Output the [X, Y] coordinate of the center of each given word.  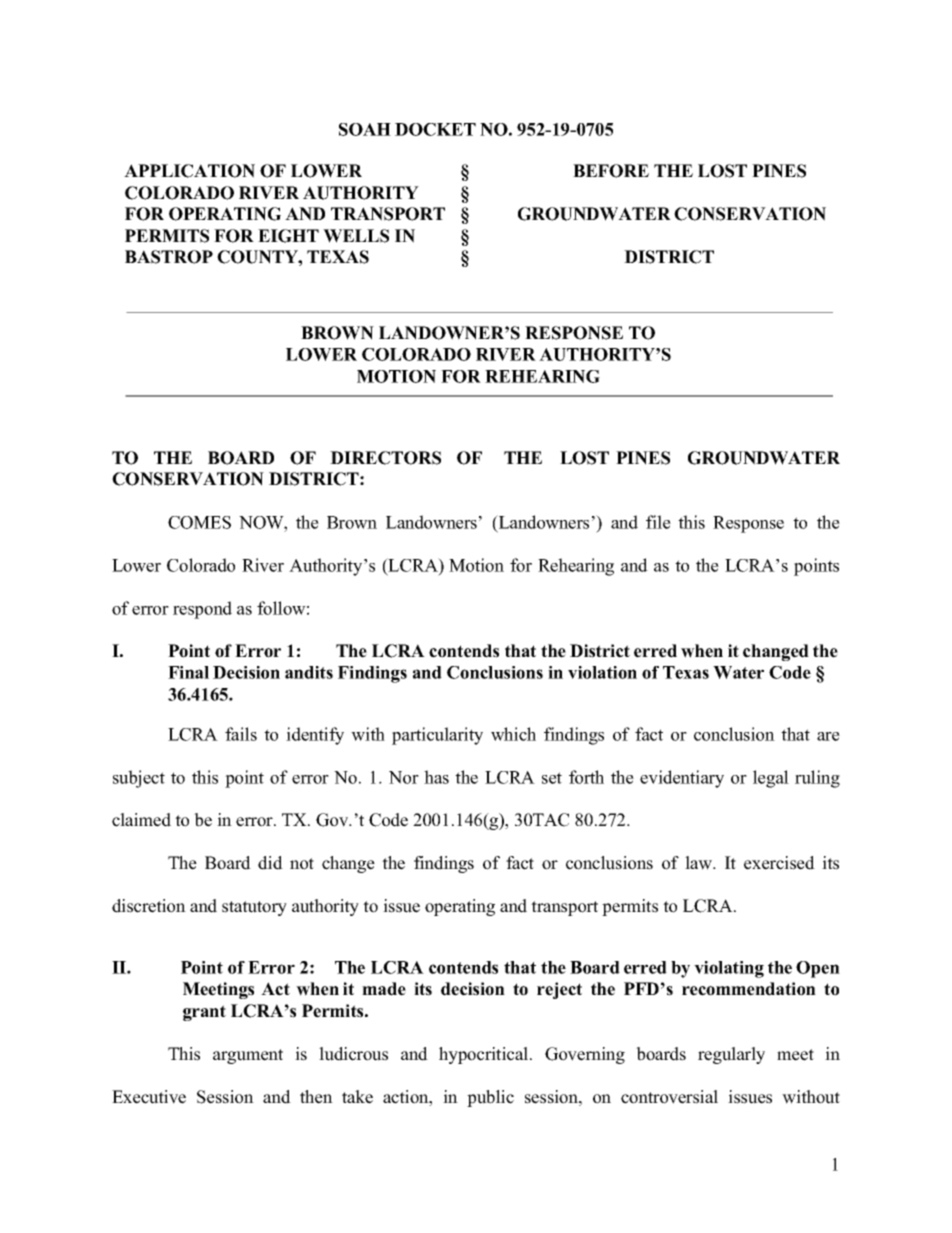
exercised [779, 863]
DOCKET [435, 129]
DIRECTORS [385, 458]
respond [202, 610]
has [436, 777]
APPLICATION [189, 171]
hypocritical [485, 1055]
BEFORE [611, 171]
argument [248, 1056]
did [270, 863]
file [658, 522]
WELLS [356, 236]
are [828, 736]
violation [602, 672]
